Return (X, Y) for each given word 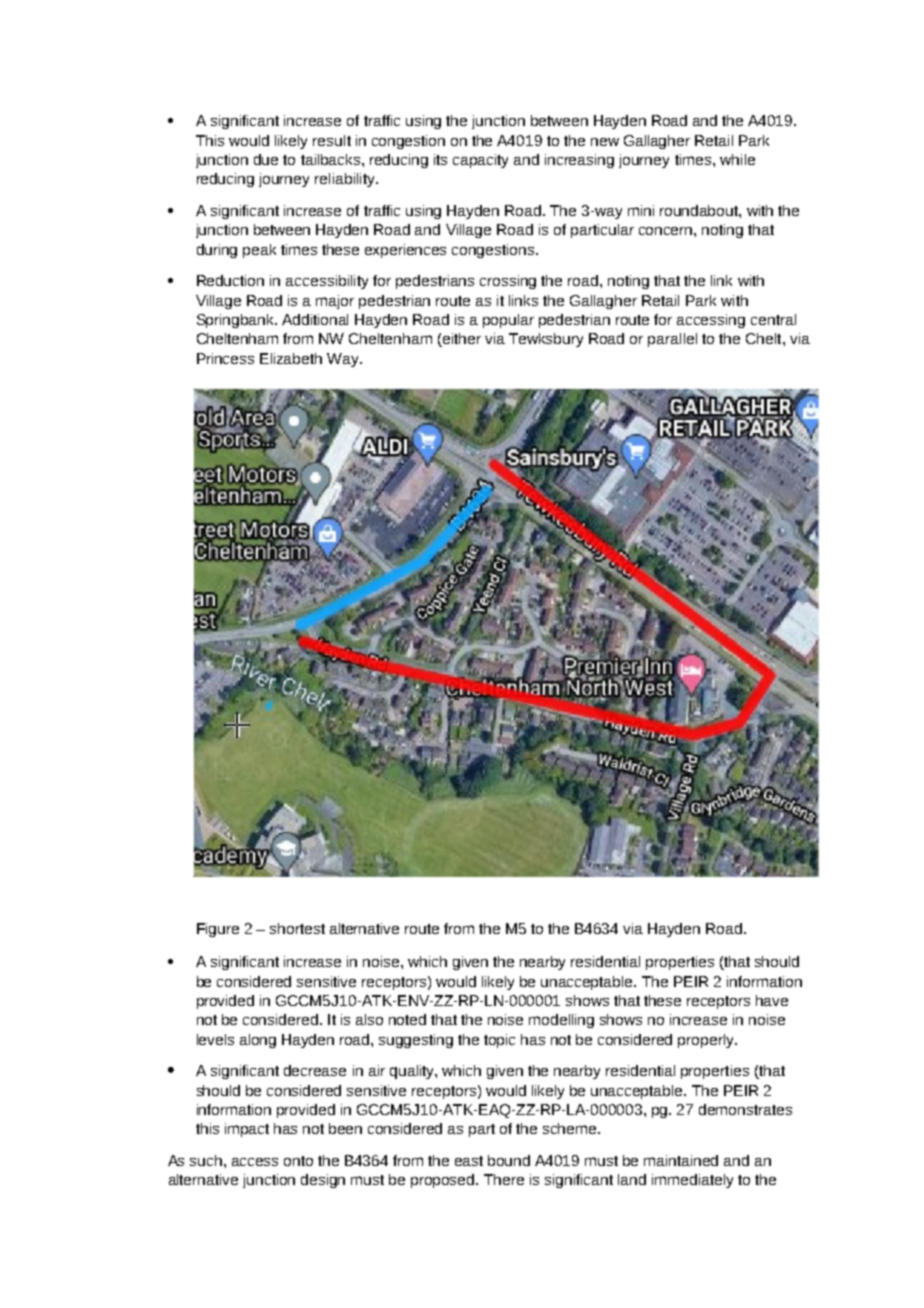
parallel (672, 340)
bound (509, 1160)
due (266, 159)
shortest (297, 928)
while (737, 159)
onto (298, 1161)
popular (508, 321)
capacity (480, 161)
